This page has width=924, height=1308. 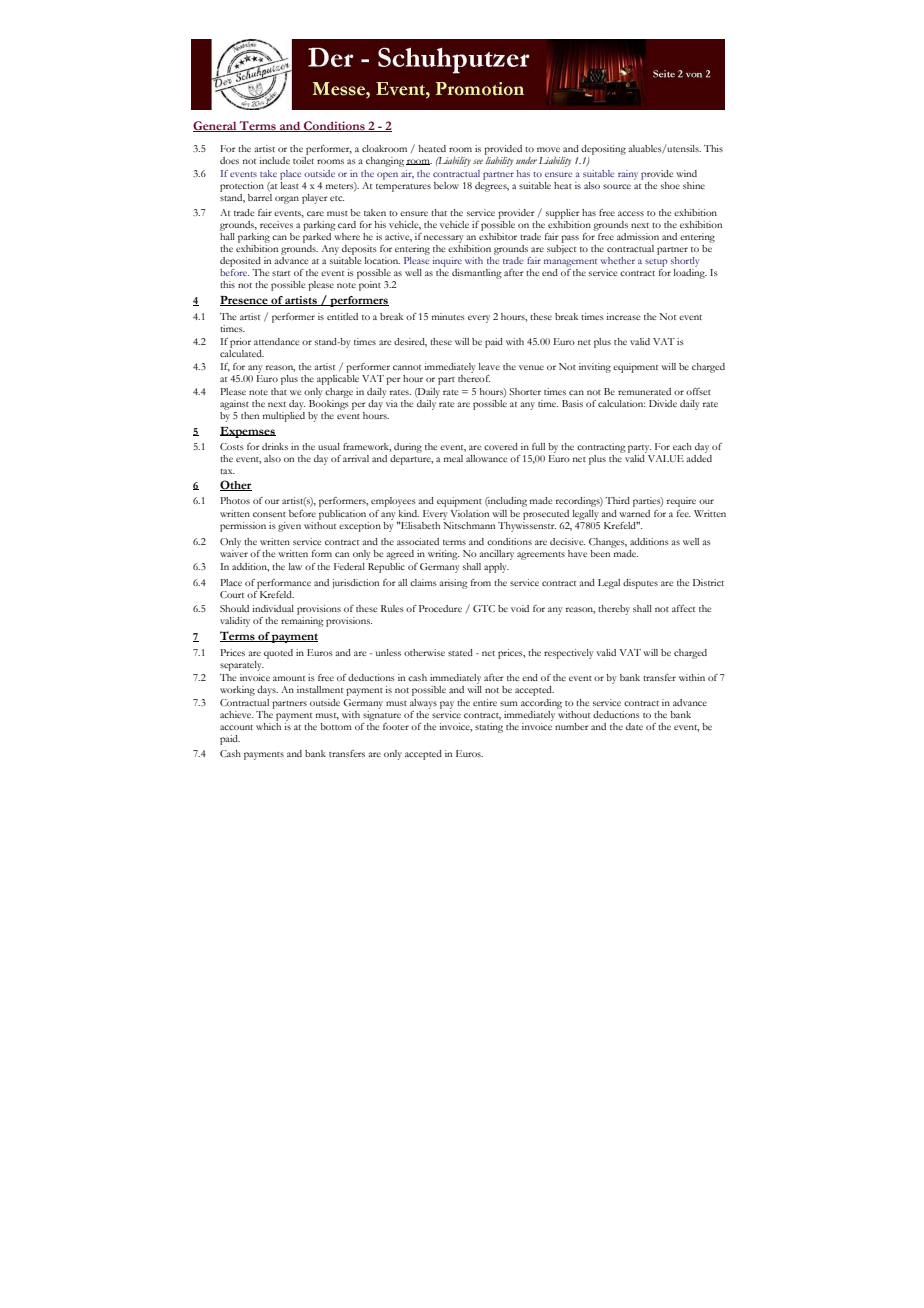 I want to click on multiplied, so click(x=283, y=415).
